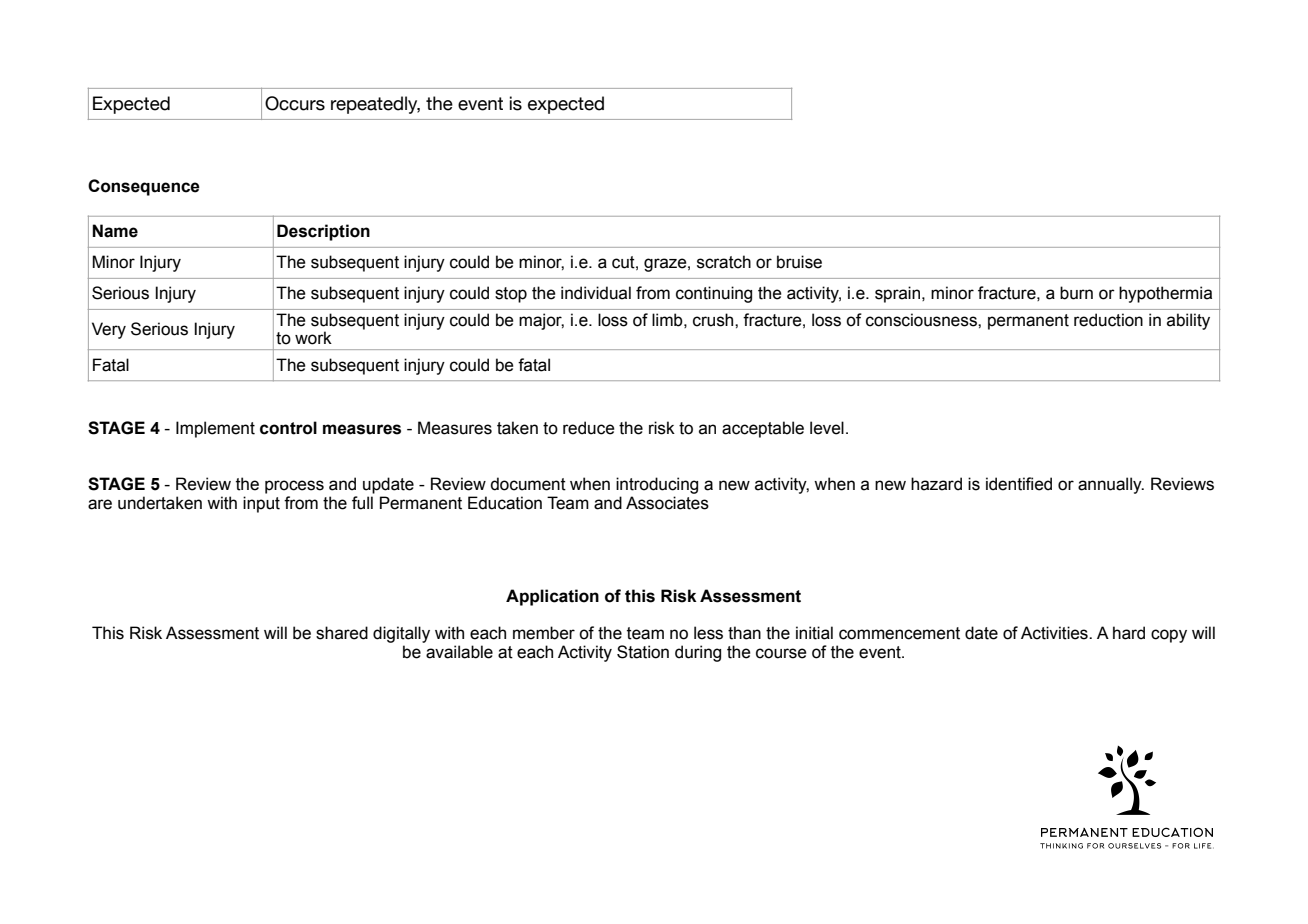 This document has height=924, width=1308. What do you see at coordinates (1108, 320) in the document?
I see `reduction` at bounding box center [1108, 320].
